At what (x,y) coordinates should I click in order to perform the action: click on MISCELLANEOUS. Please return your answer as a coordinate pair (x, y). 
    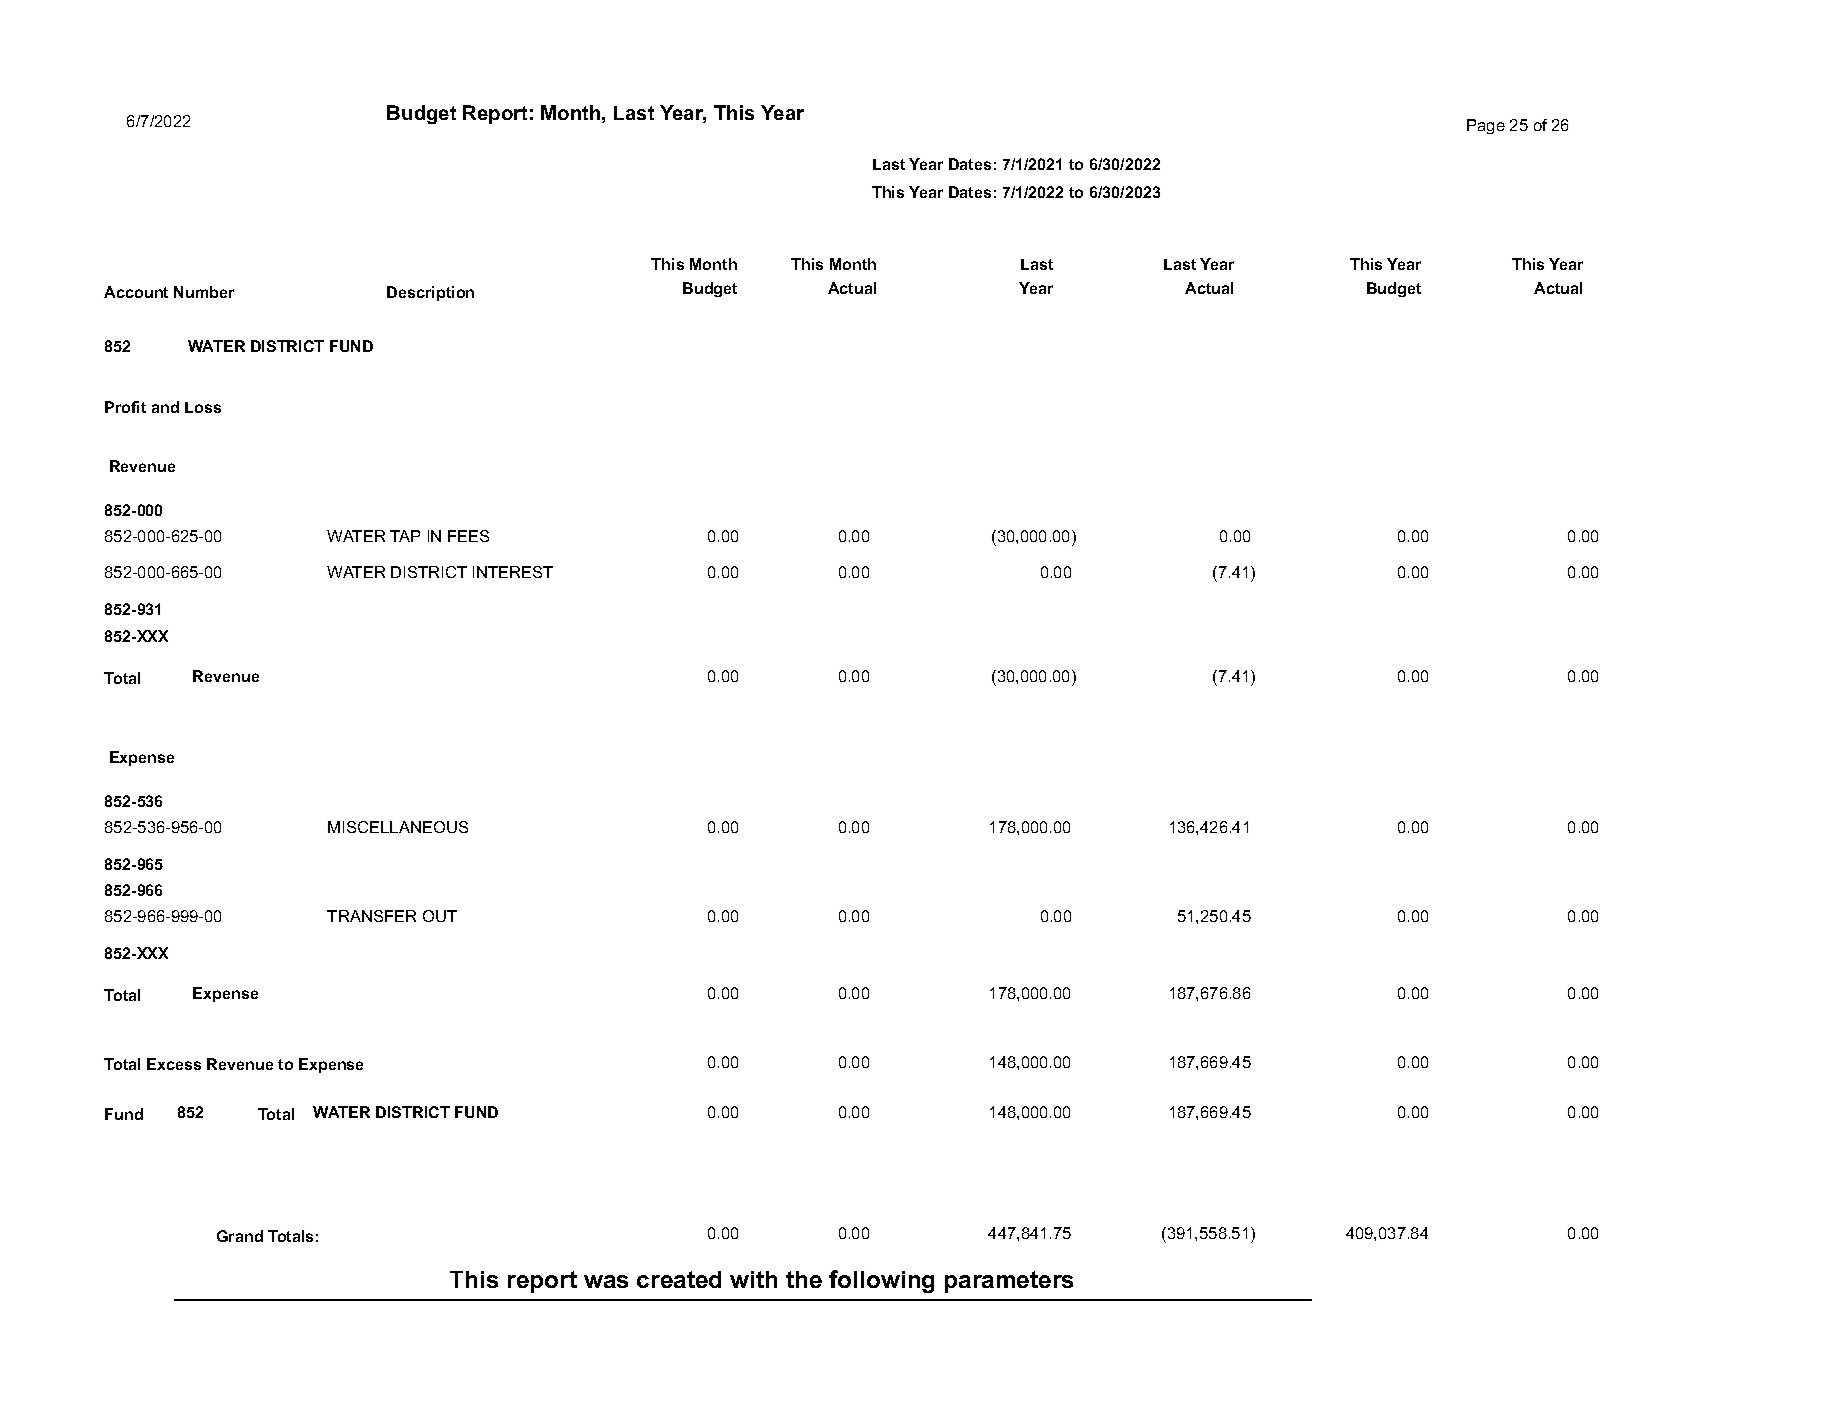
    Looking at the image, I should click on (398, 827).
